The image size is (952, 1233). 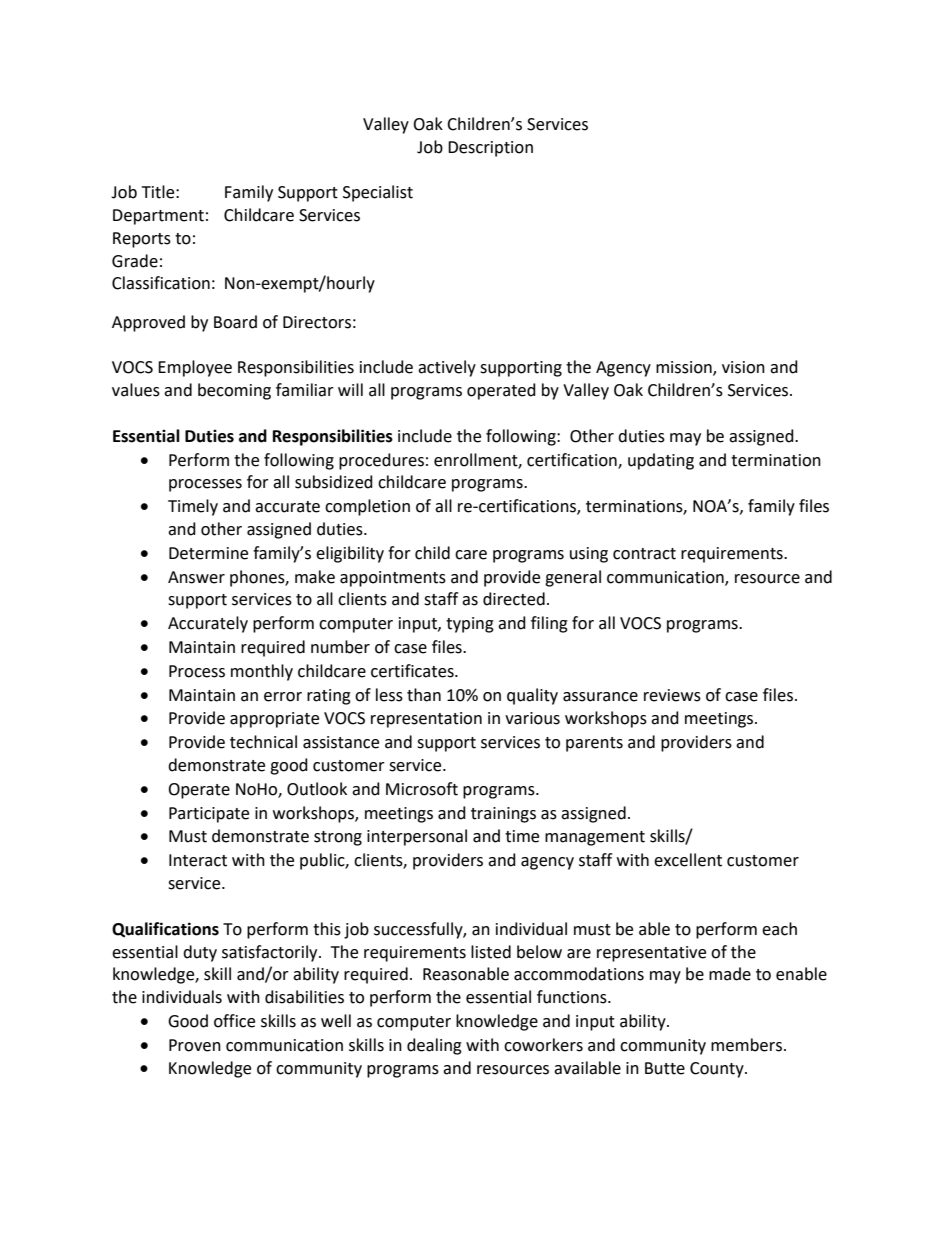 I want to click on Department, so click(x=158, y=217).
